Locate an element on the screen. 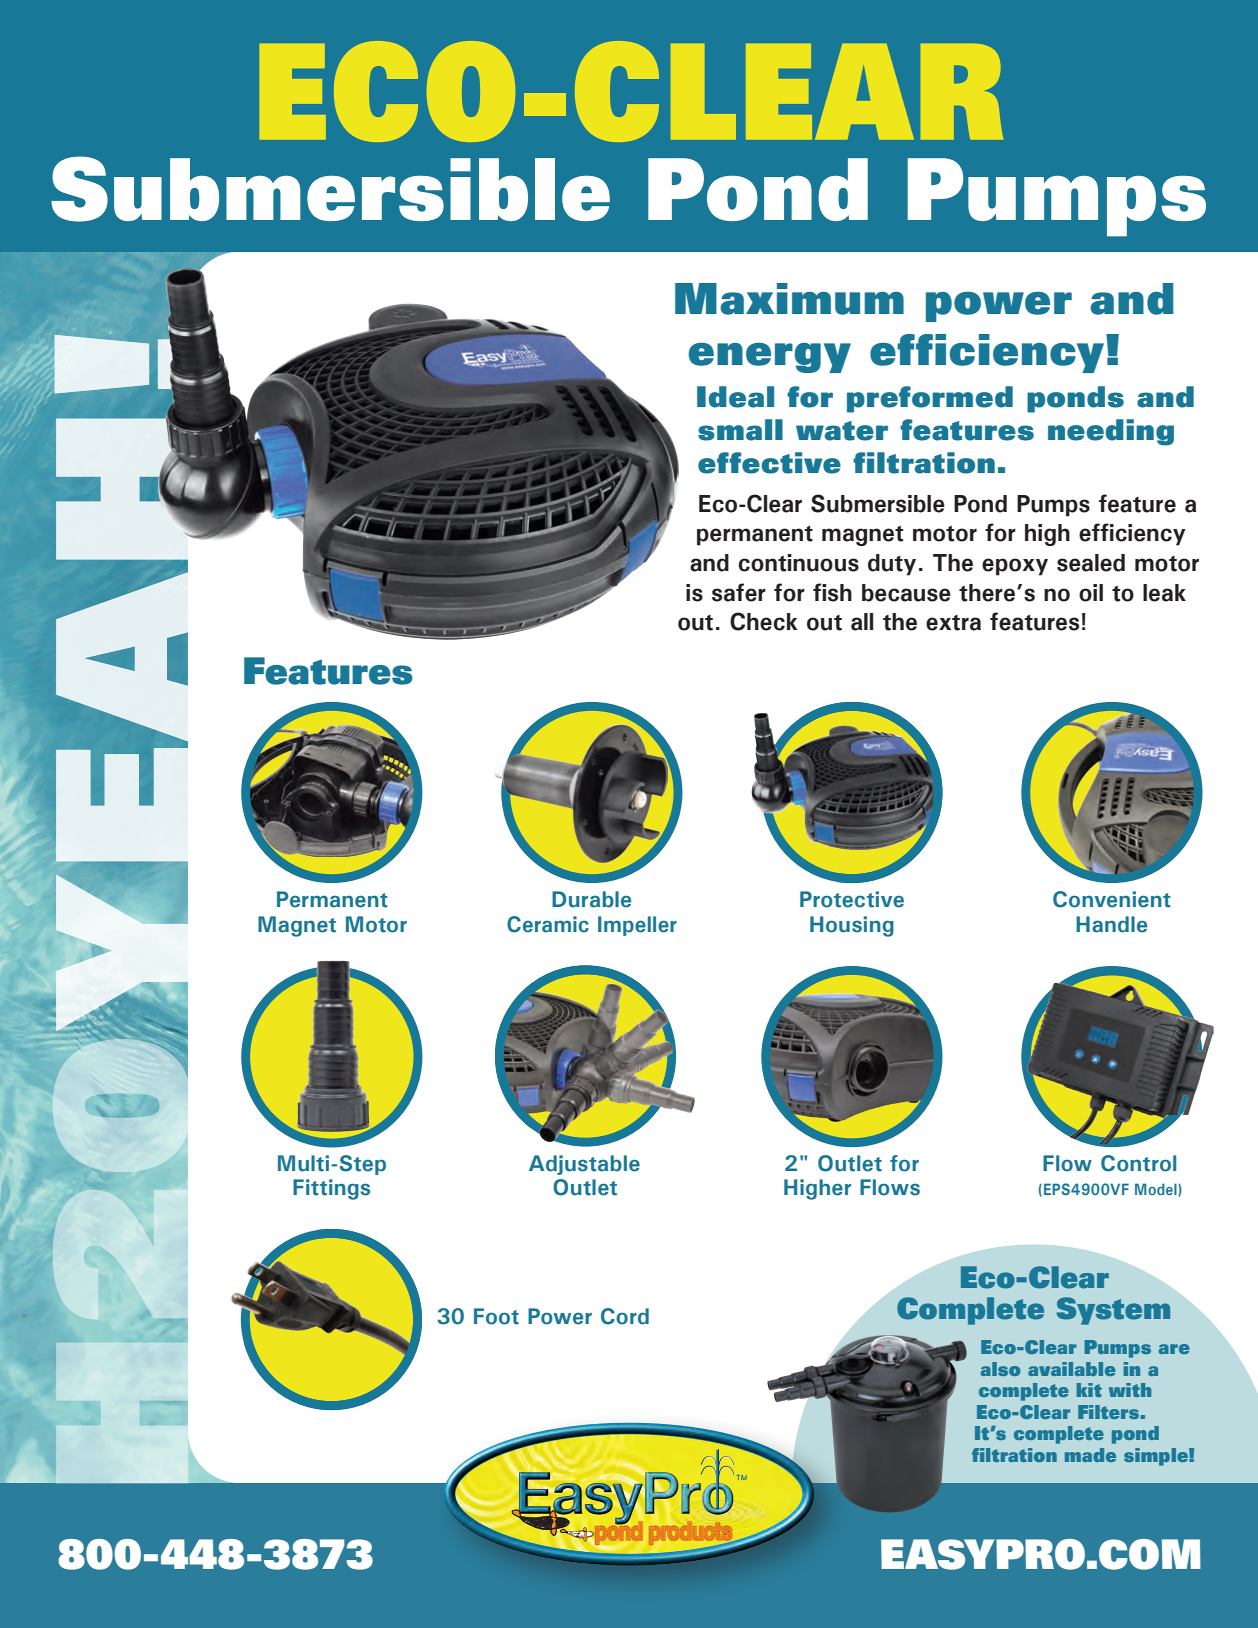 Image resolution: width=1258 pixels, height=1628 pixels. needing is located at coordinates (1111, 432).
